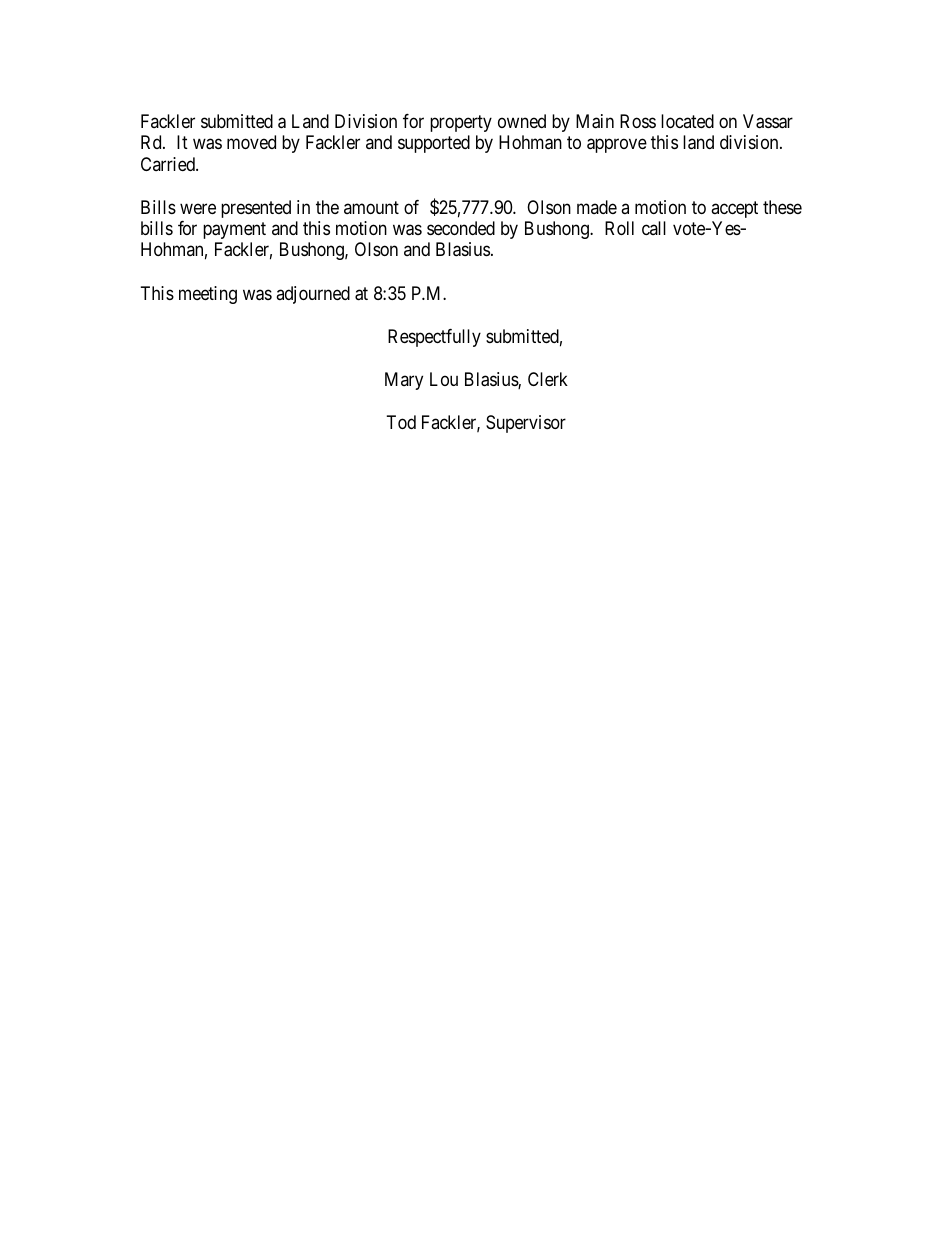  What do you see at coordinates (548, 379) in the screenshot?
I see `Clerk` at bounding box center [548, 379].
